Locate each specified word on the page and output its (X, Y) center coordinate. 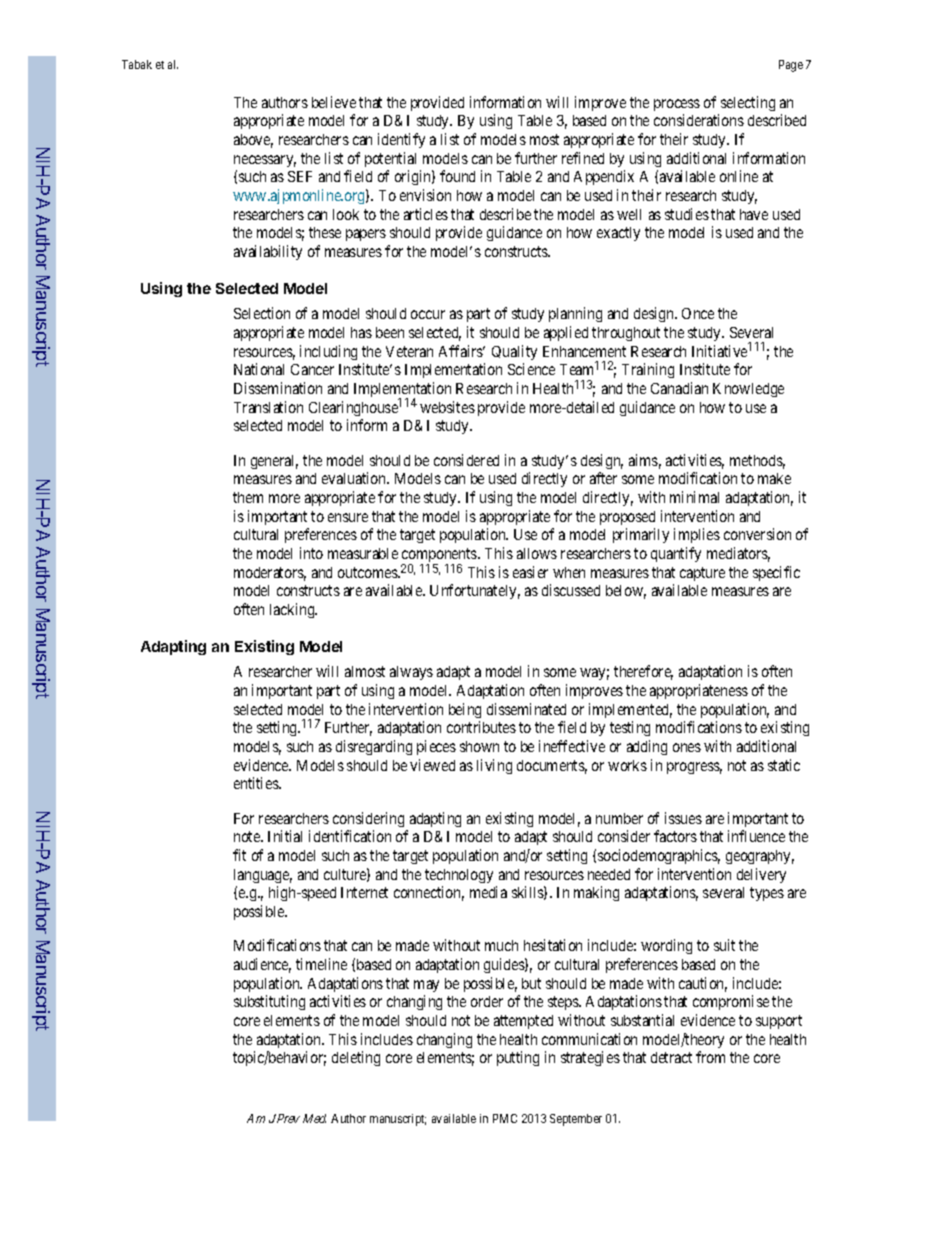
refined (583, 158)
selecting (748, 103)
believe (334, 102)
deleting (356, 1058)
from (710, 1057)
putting (518, 1058)
